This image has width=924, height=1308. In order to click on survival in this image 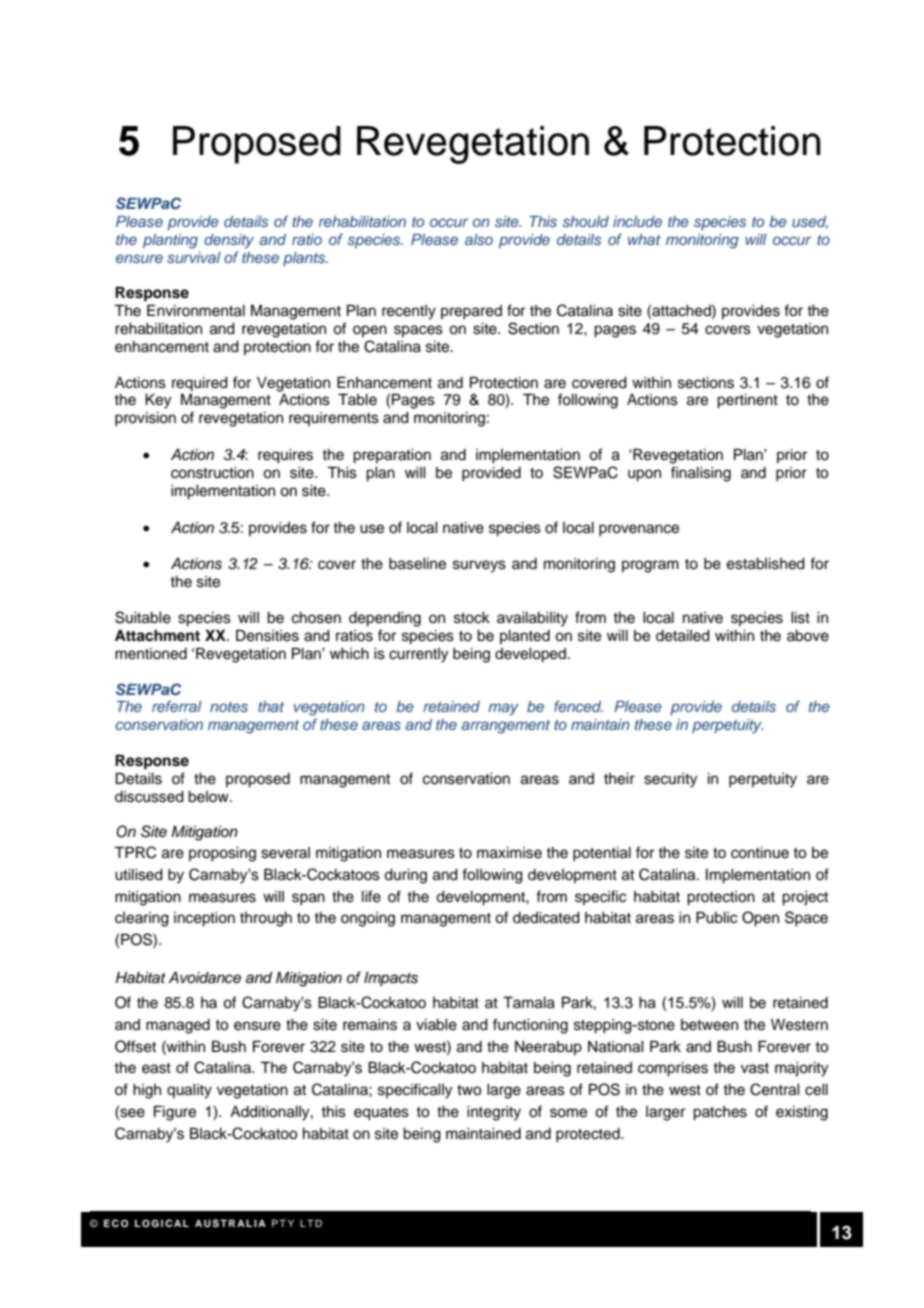, I will do `click(194, 257)`.
